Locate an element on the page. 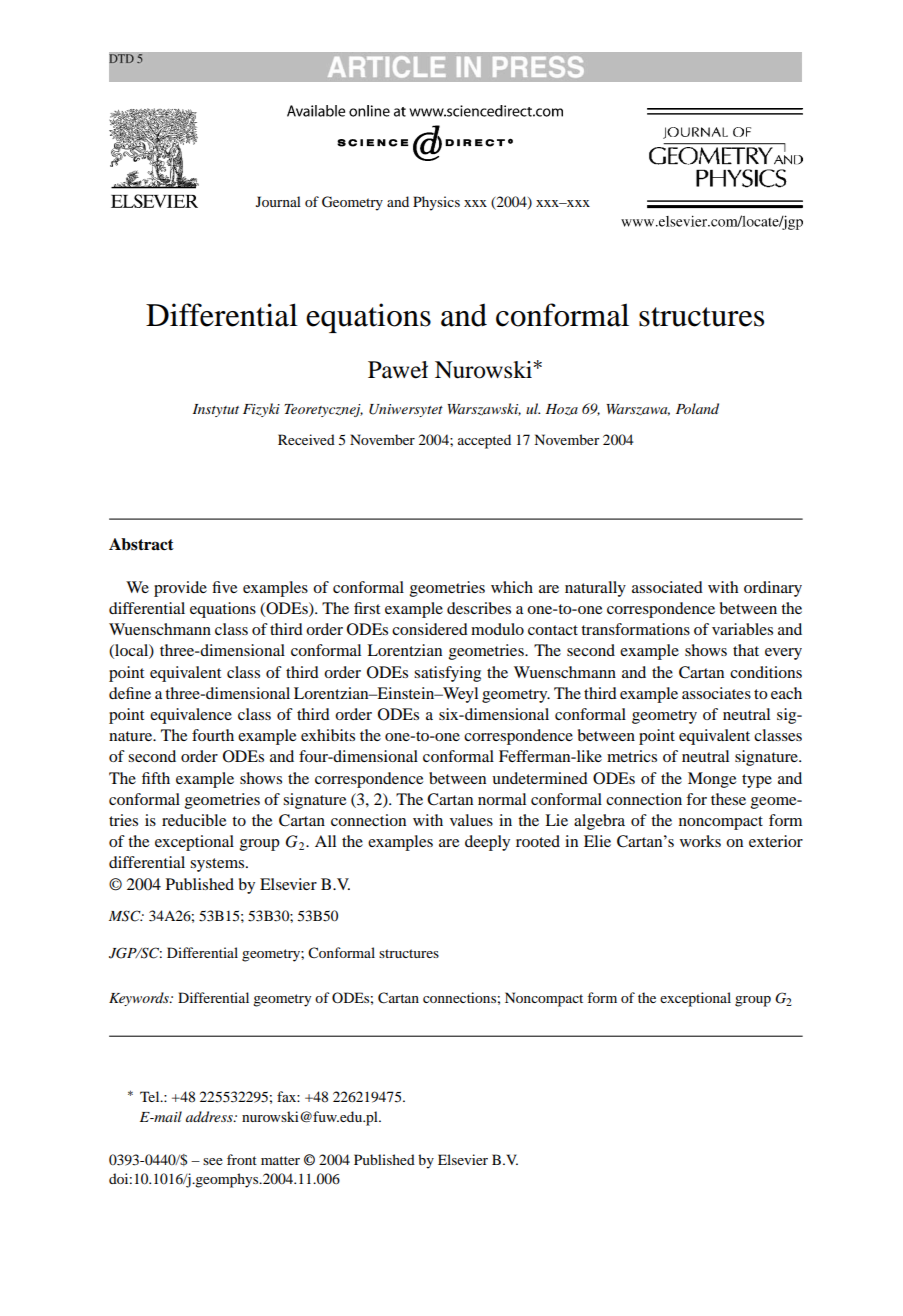  associated is located at coordinates (667, 587).
